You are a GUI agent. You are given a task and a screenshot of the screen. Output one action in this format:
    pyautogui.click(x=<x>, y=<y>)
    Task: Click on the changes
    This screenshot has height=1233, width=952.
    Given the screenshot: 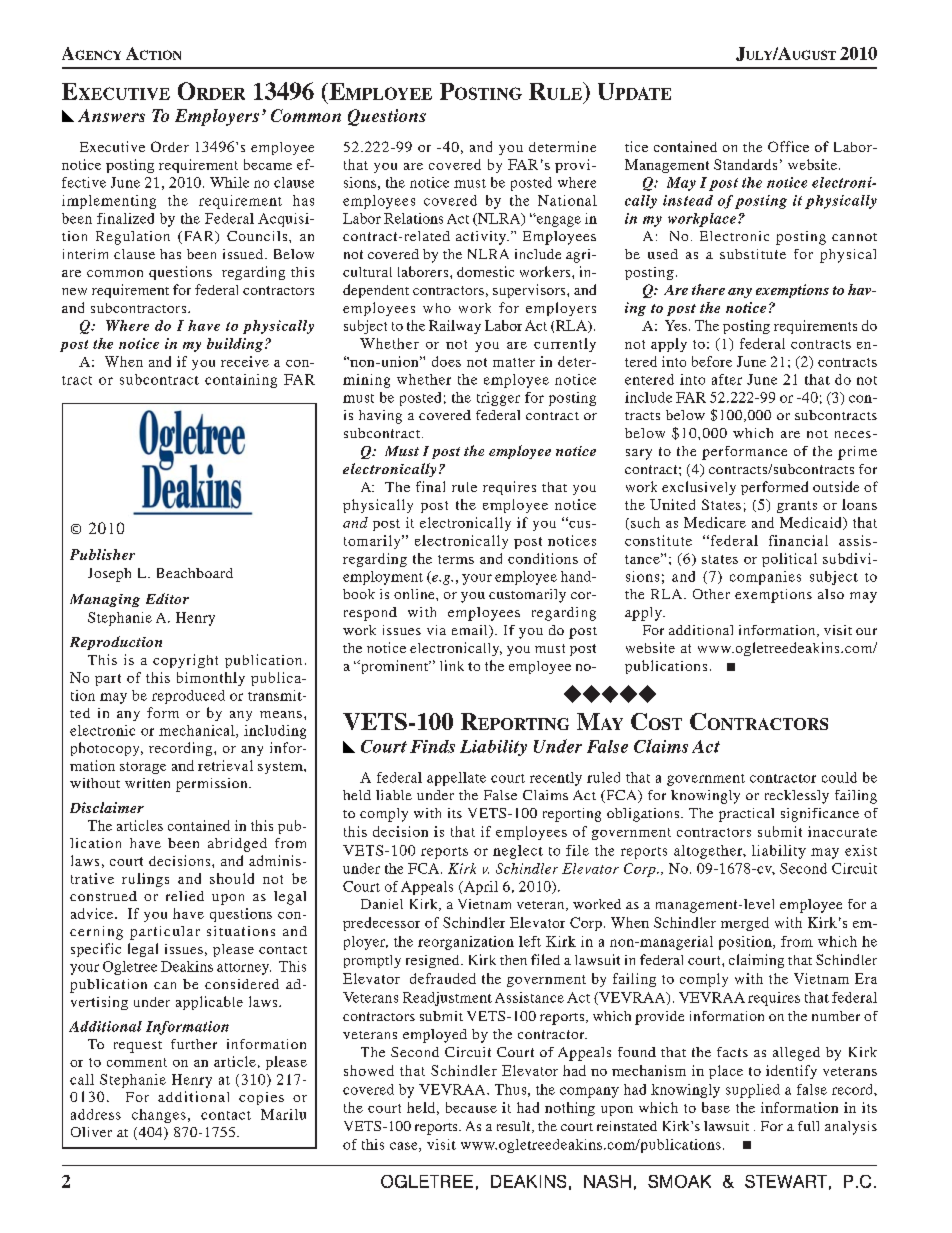 What is the action you would take?
    pyautogui.click(x=159, y=1116)
